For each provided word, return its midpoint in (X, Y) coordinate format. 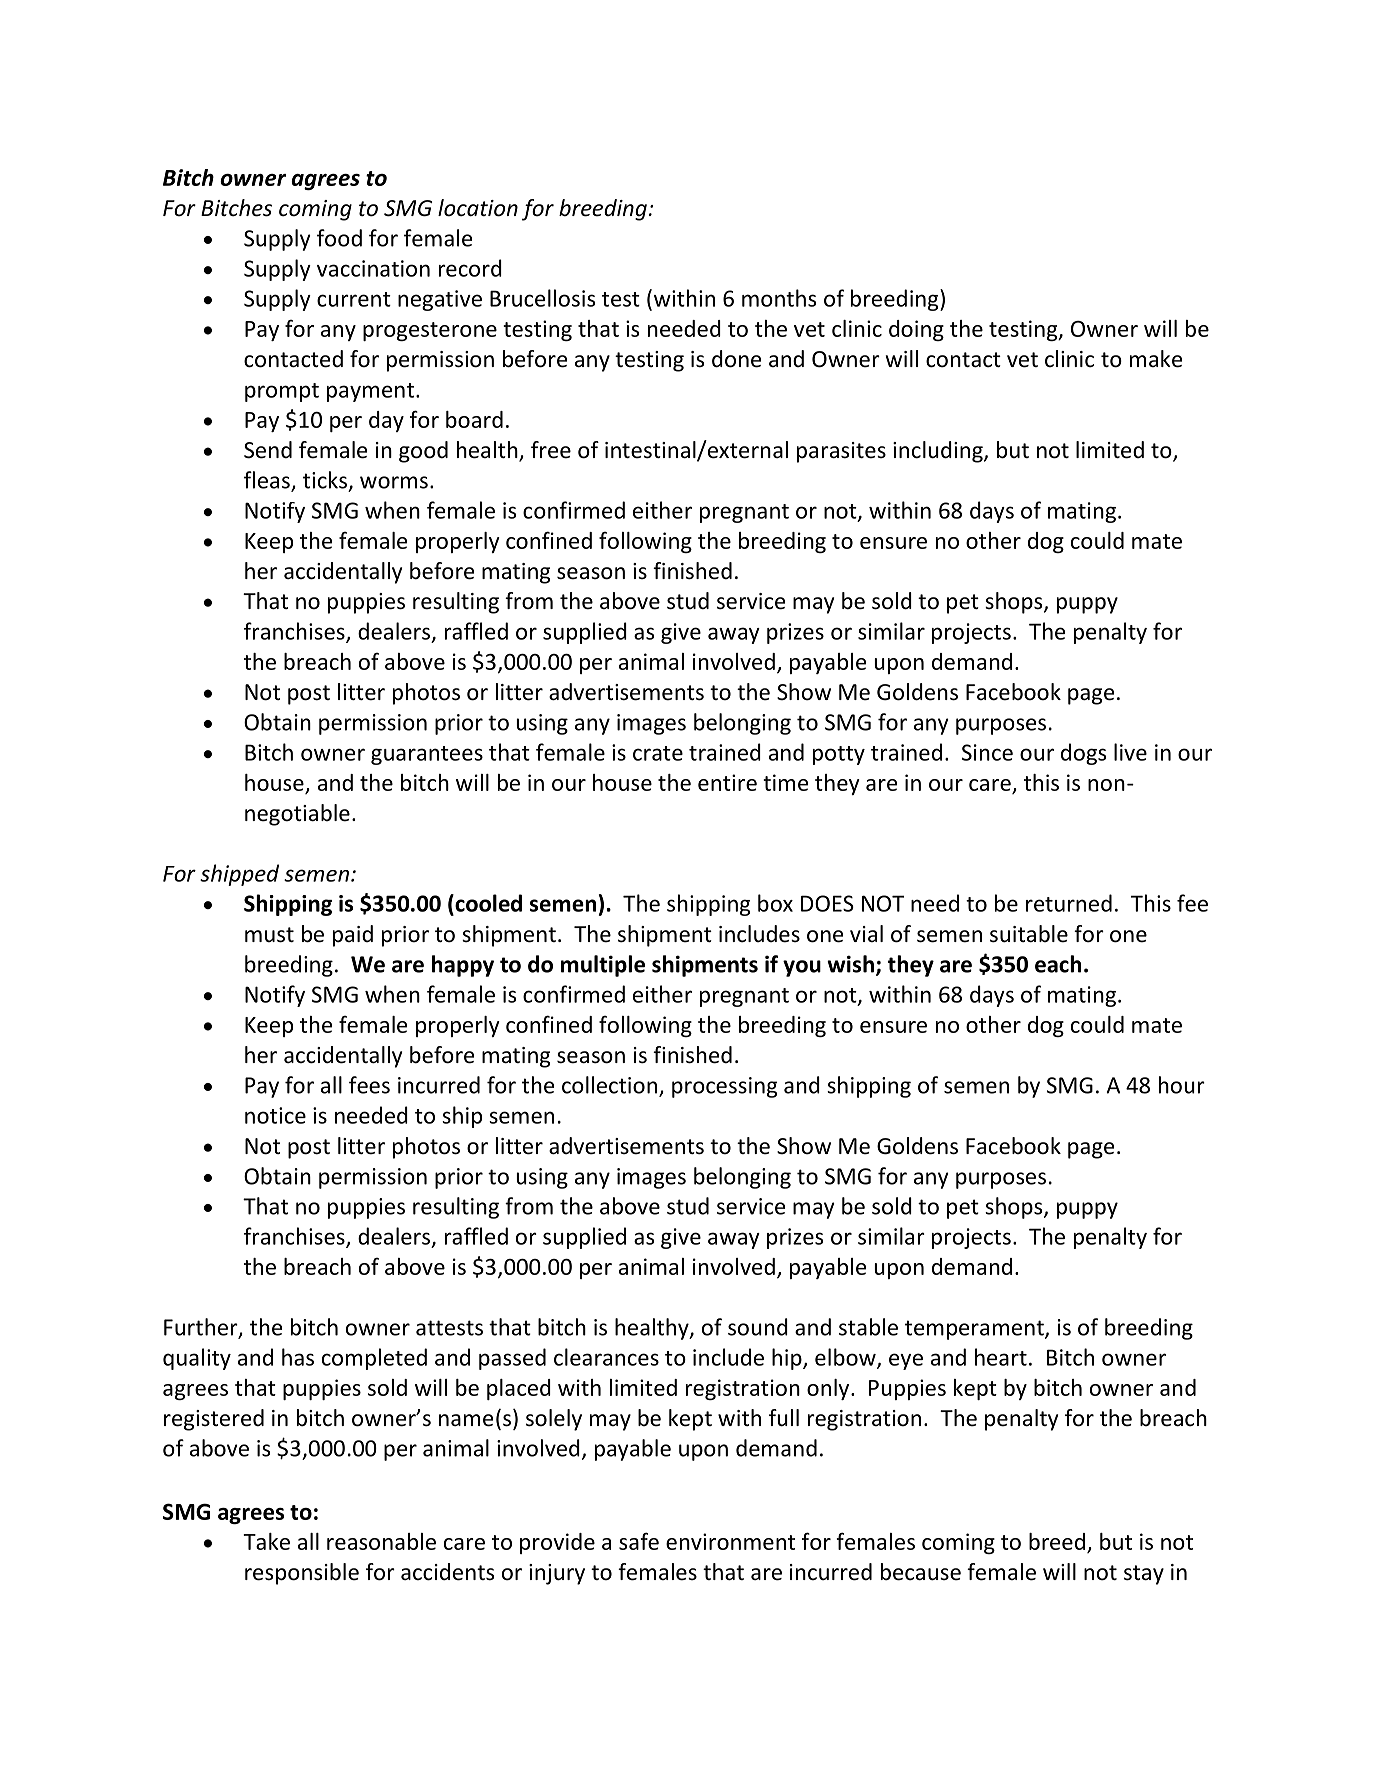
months (779, 298)
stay (1144, 1575)
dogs (1083, 754)
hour (1182, 1085)
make (1156, 359)
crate (658, 753)
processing (724, 1087)
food (339, 238)
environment (730, 1541)
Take (266, 1541)
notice (275, 1115)
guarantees (427, 755)
